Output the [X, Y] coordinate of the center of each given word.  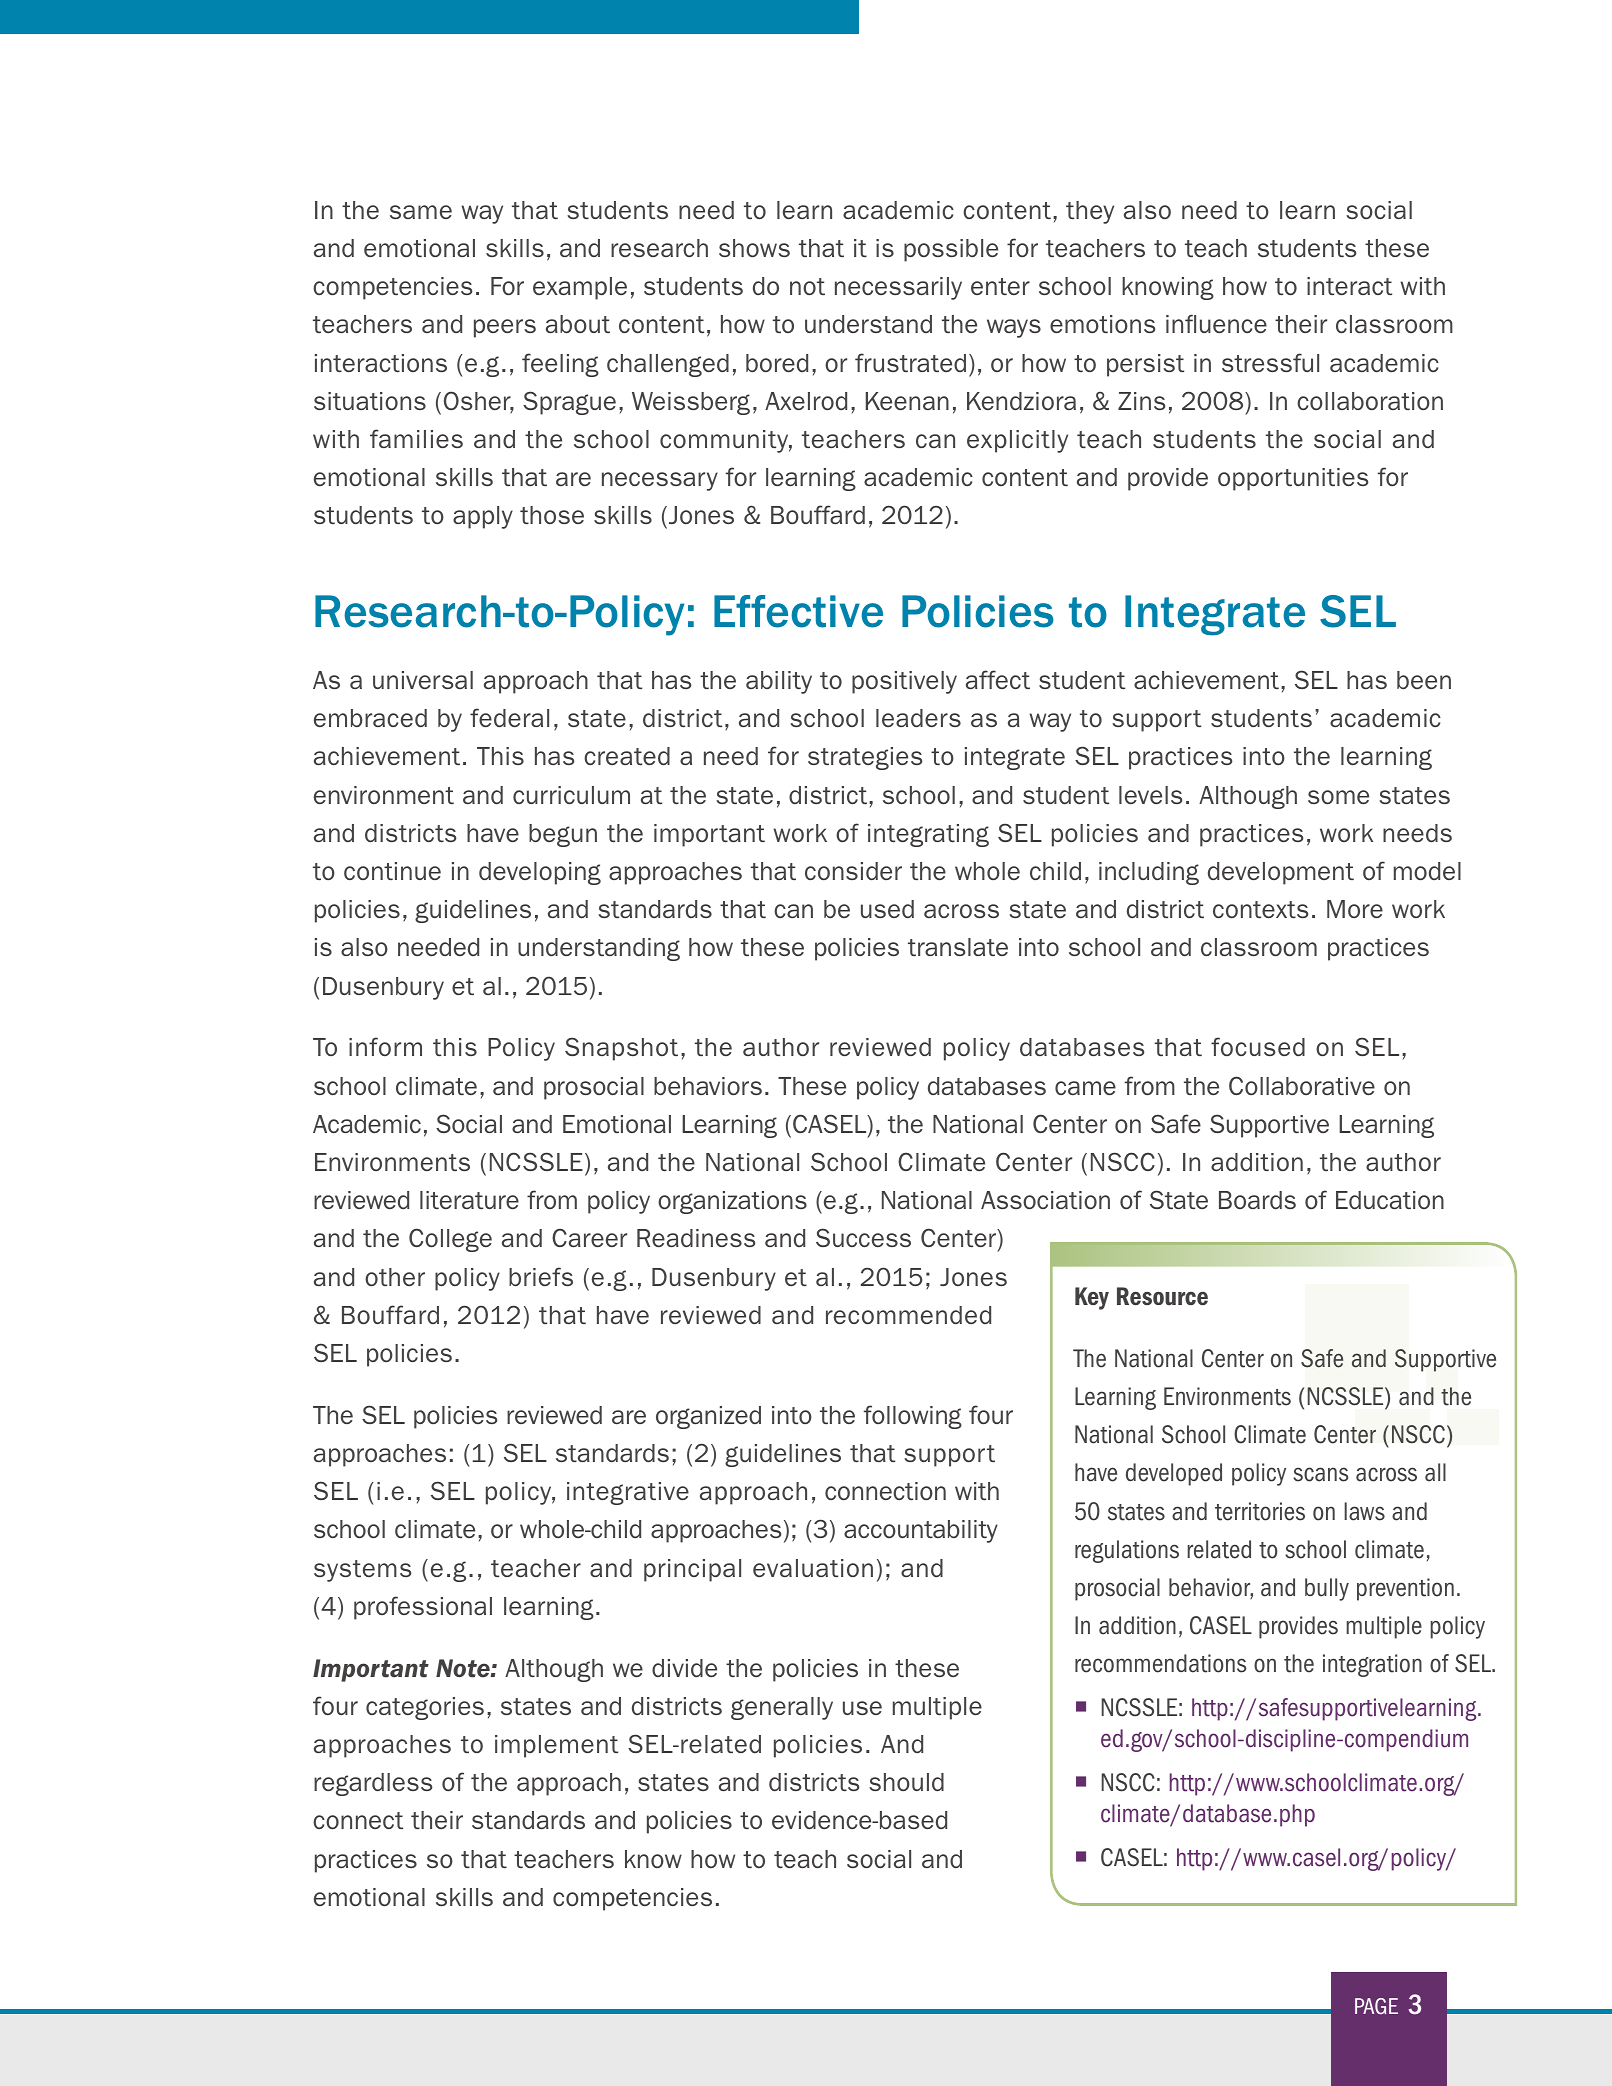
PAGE [1376, 2006]
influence [1216, 323]
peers [505, 328]
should [906, 1782]
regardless [373, 1784]
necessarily [898, 288]
